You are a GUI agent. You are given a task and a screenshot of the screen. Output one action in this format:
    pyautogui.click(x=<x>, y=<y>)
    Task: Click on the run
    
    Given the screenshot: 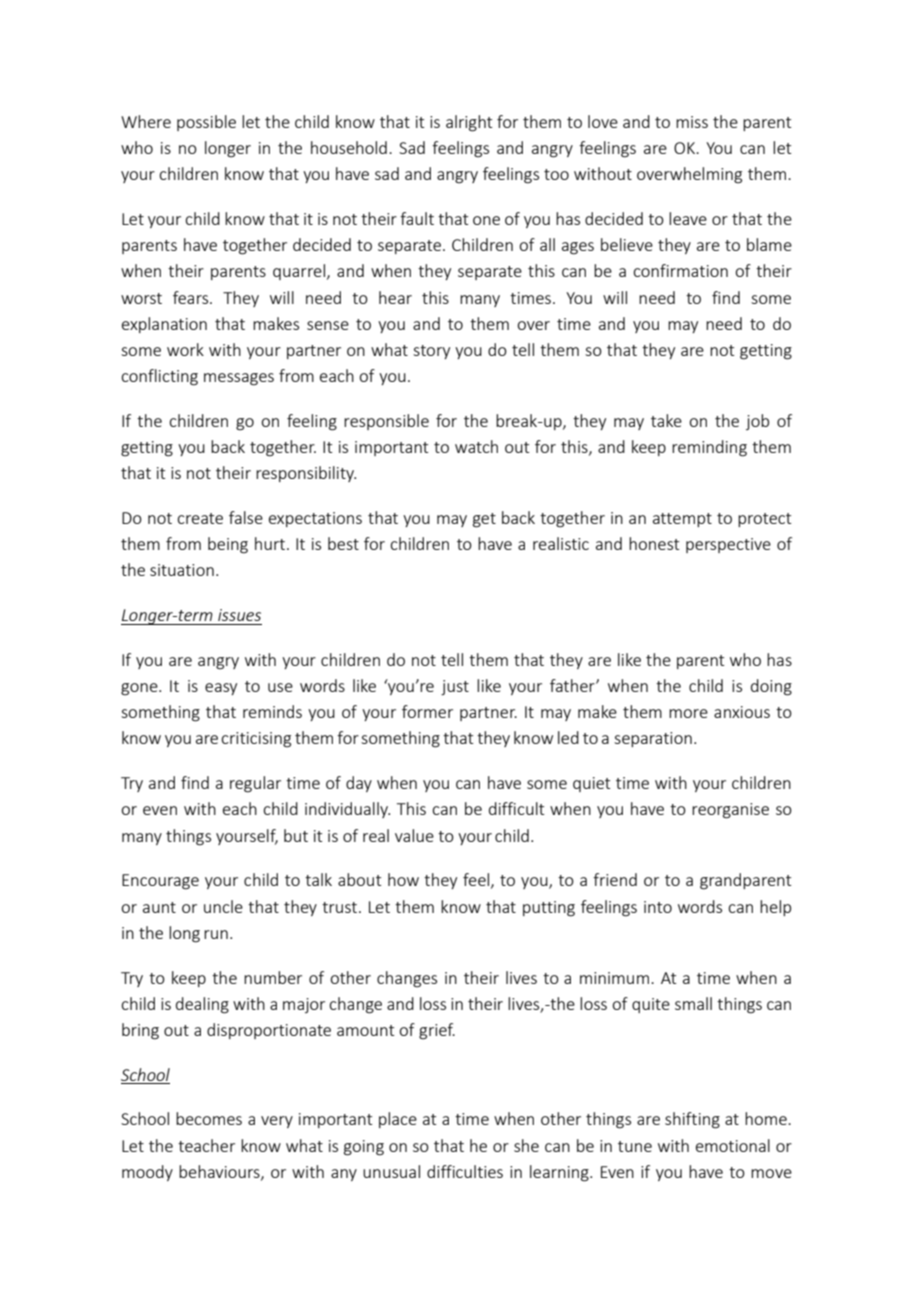 What is the action you would take?
    pyautogui.click(x=216, y=934)
